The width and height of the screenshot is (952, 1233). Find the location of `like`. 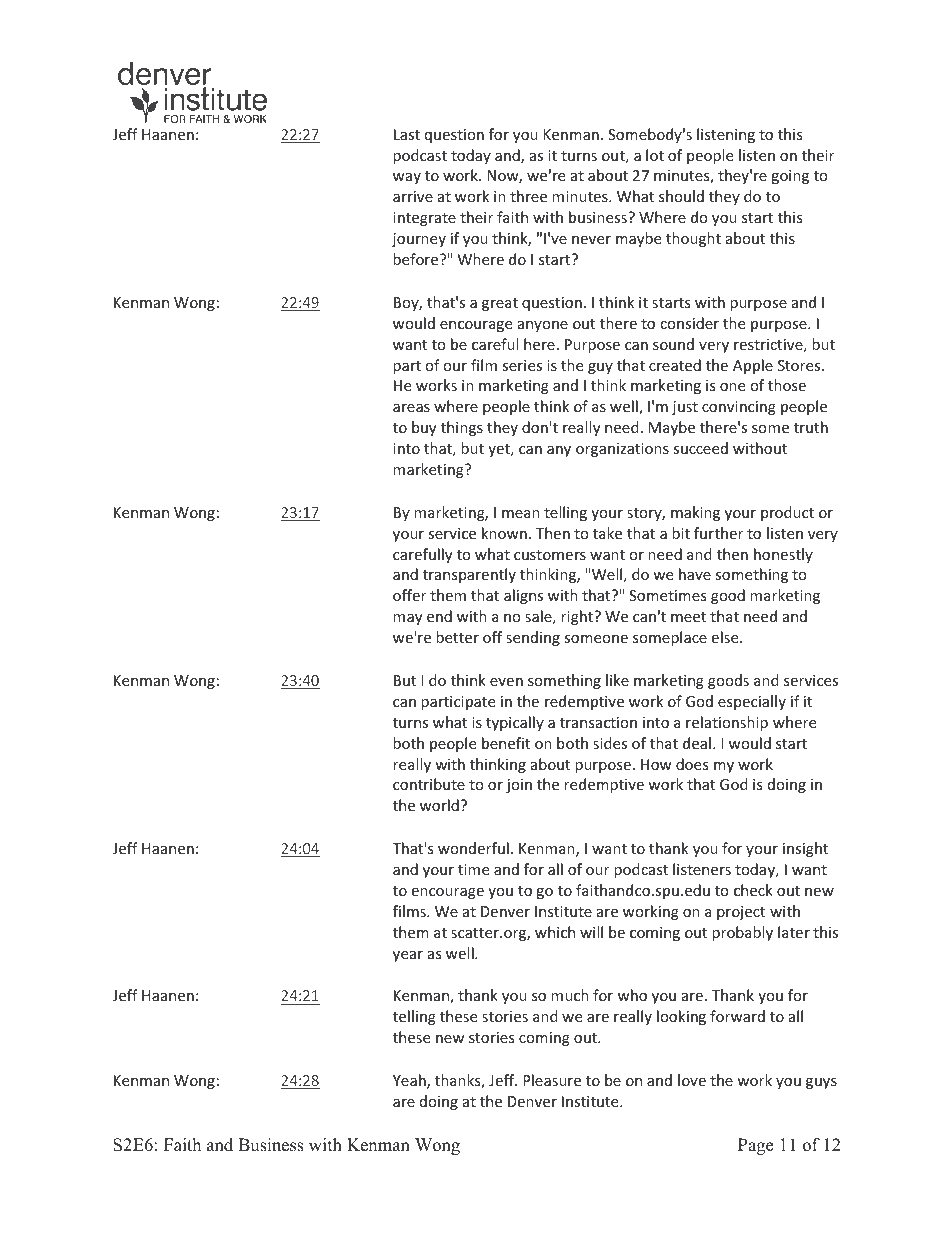

like is located at coordinates (617, 680).
